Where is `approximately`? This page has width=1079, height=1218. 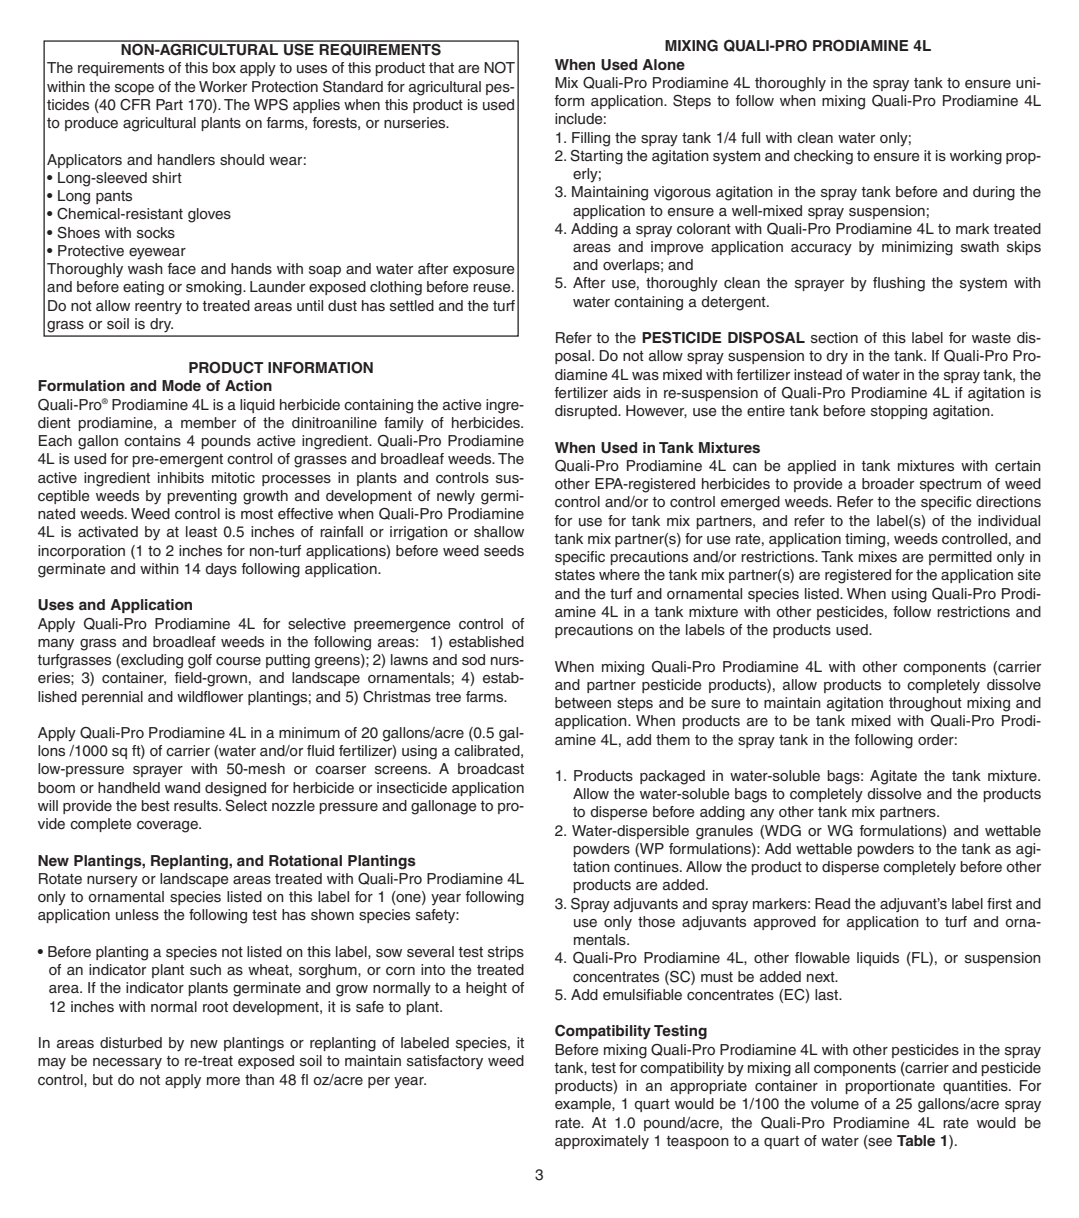 approximately is located at coordinates (602, 1142).
